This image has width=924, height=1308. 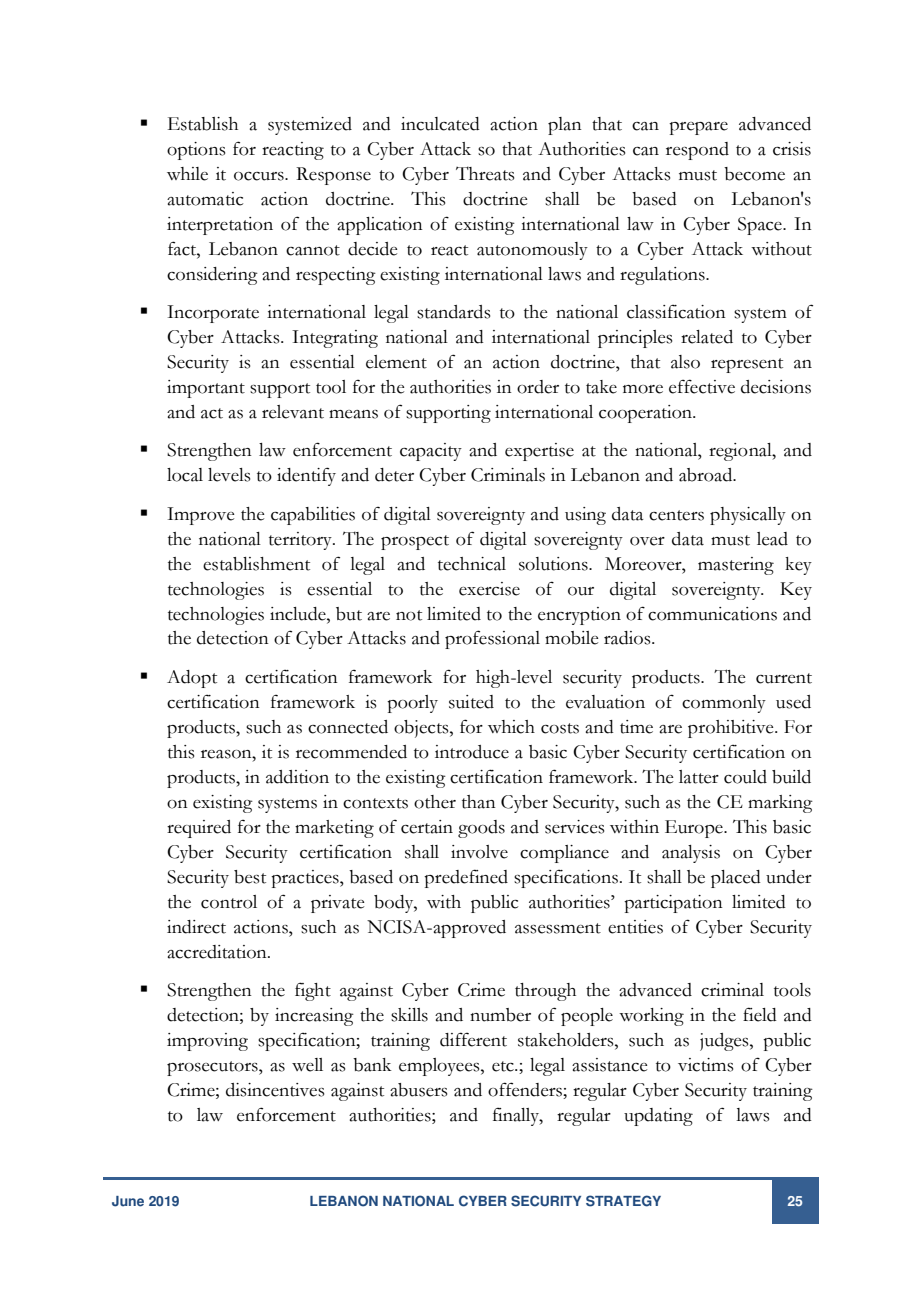 I want to click on effective, so click(x=702, y=386).
